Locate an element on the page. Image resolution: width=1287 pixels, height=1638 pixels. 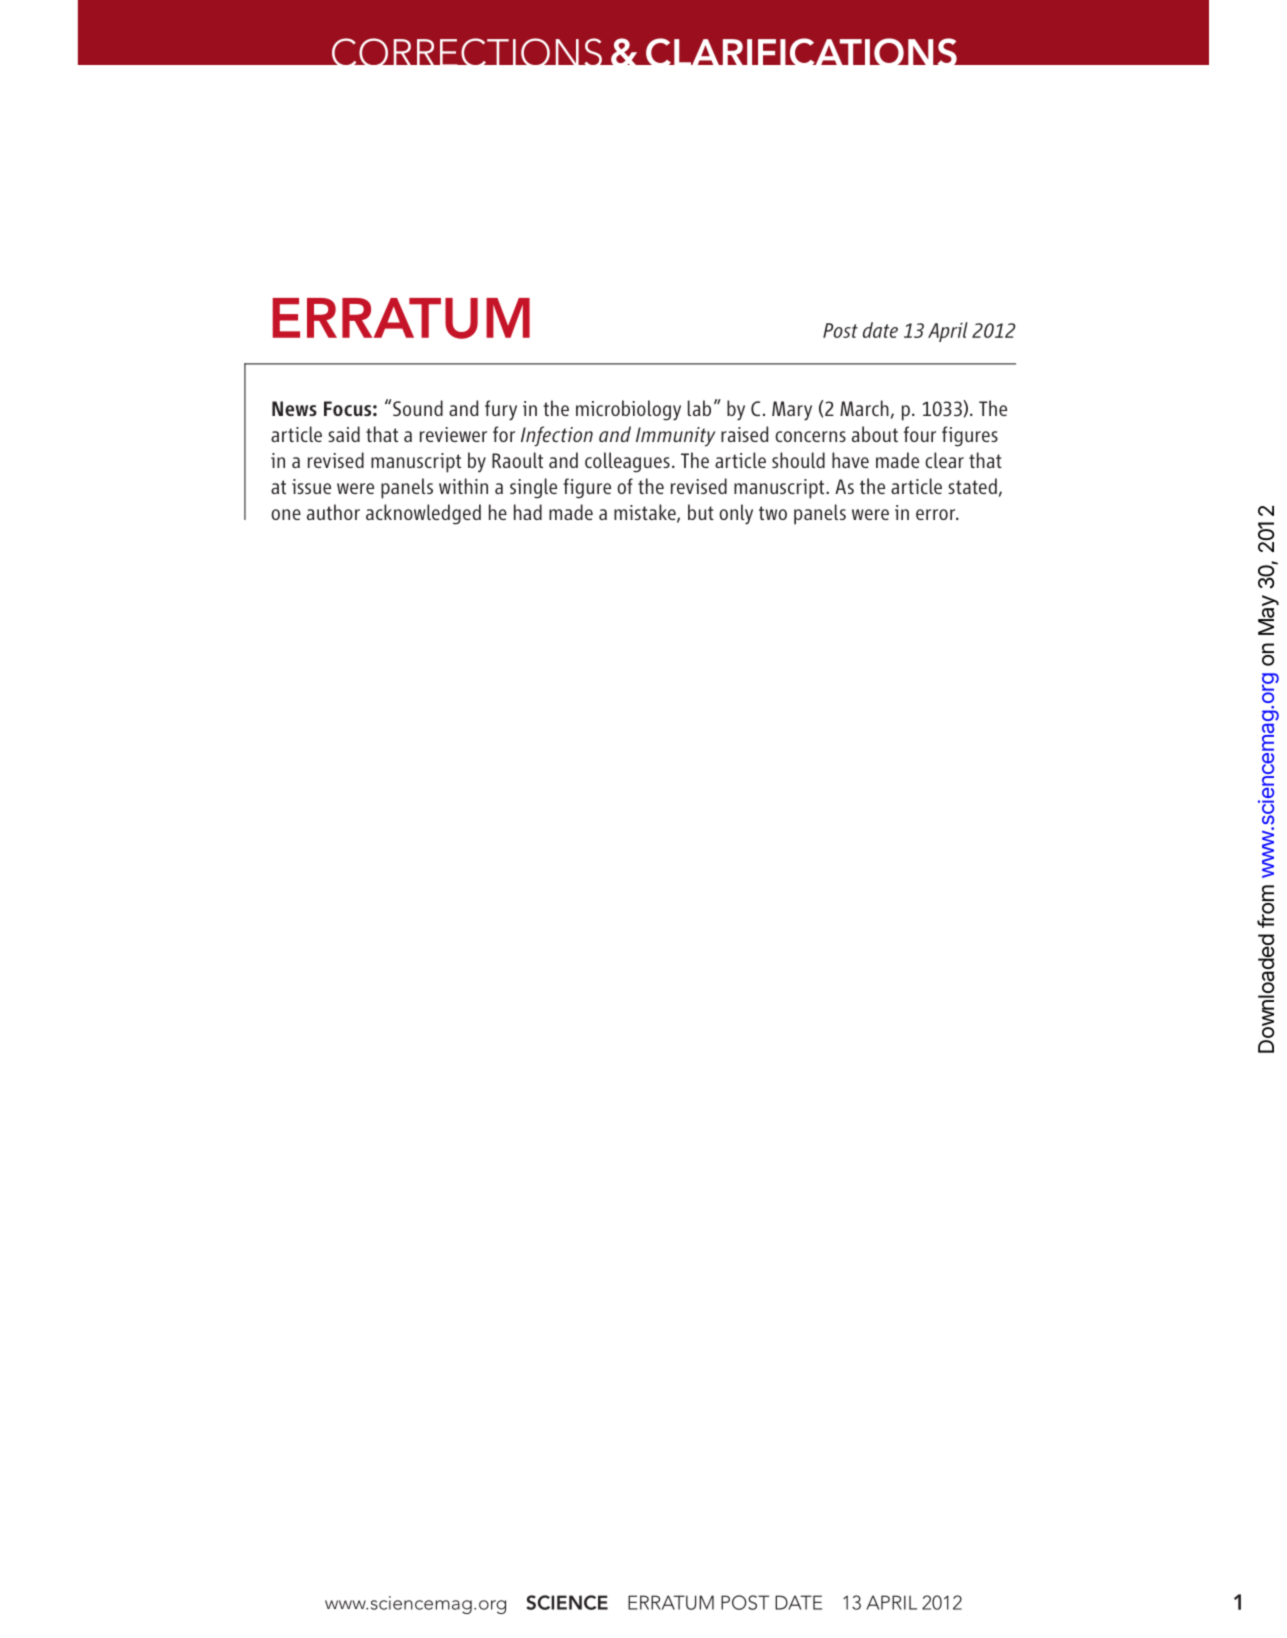
mistake is located at coordinates (646, 513).
